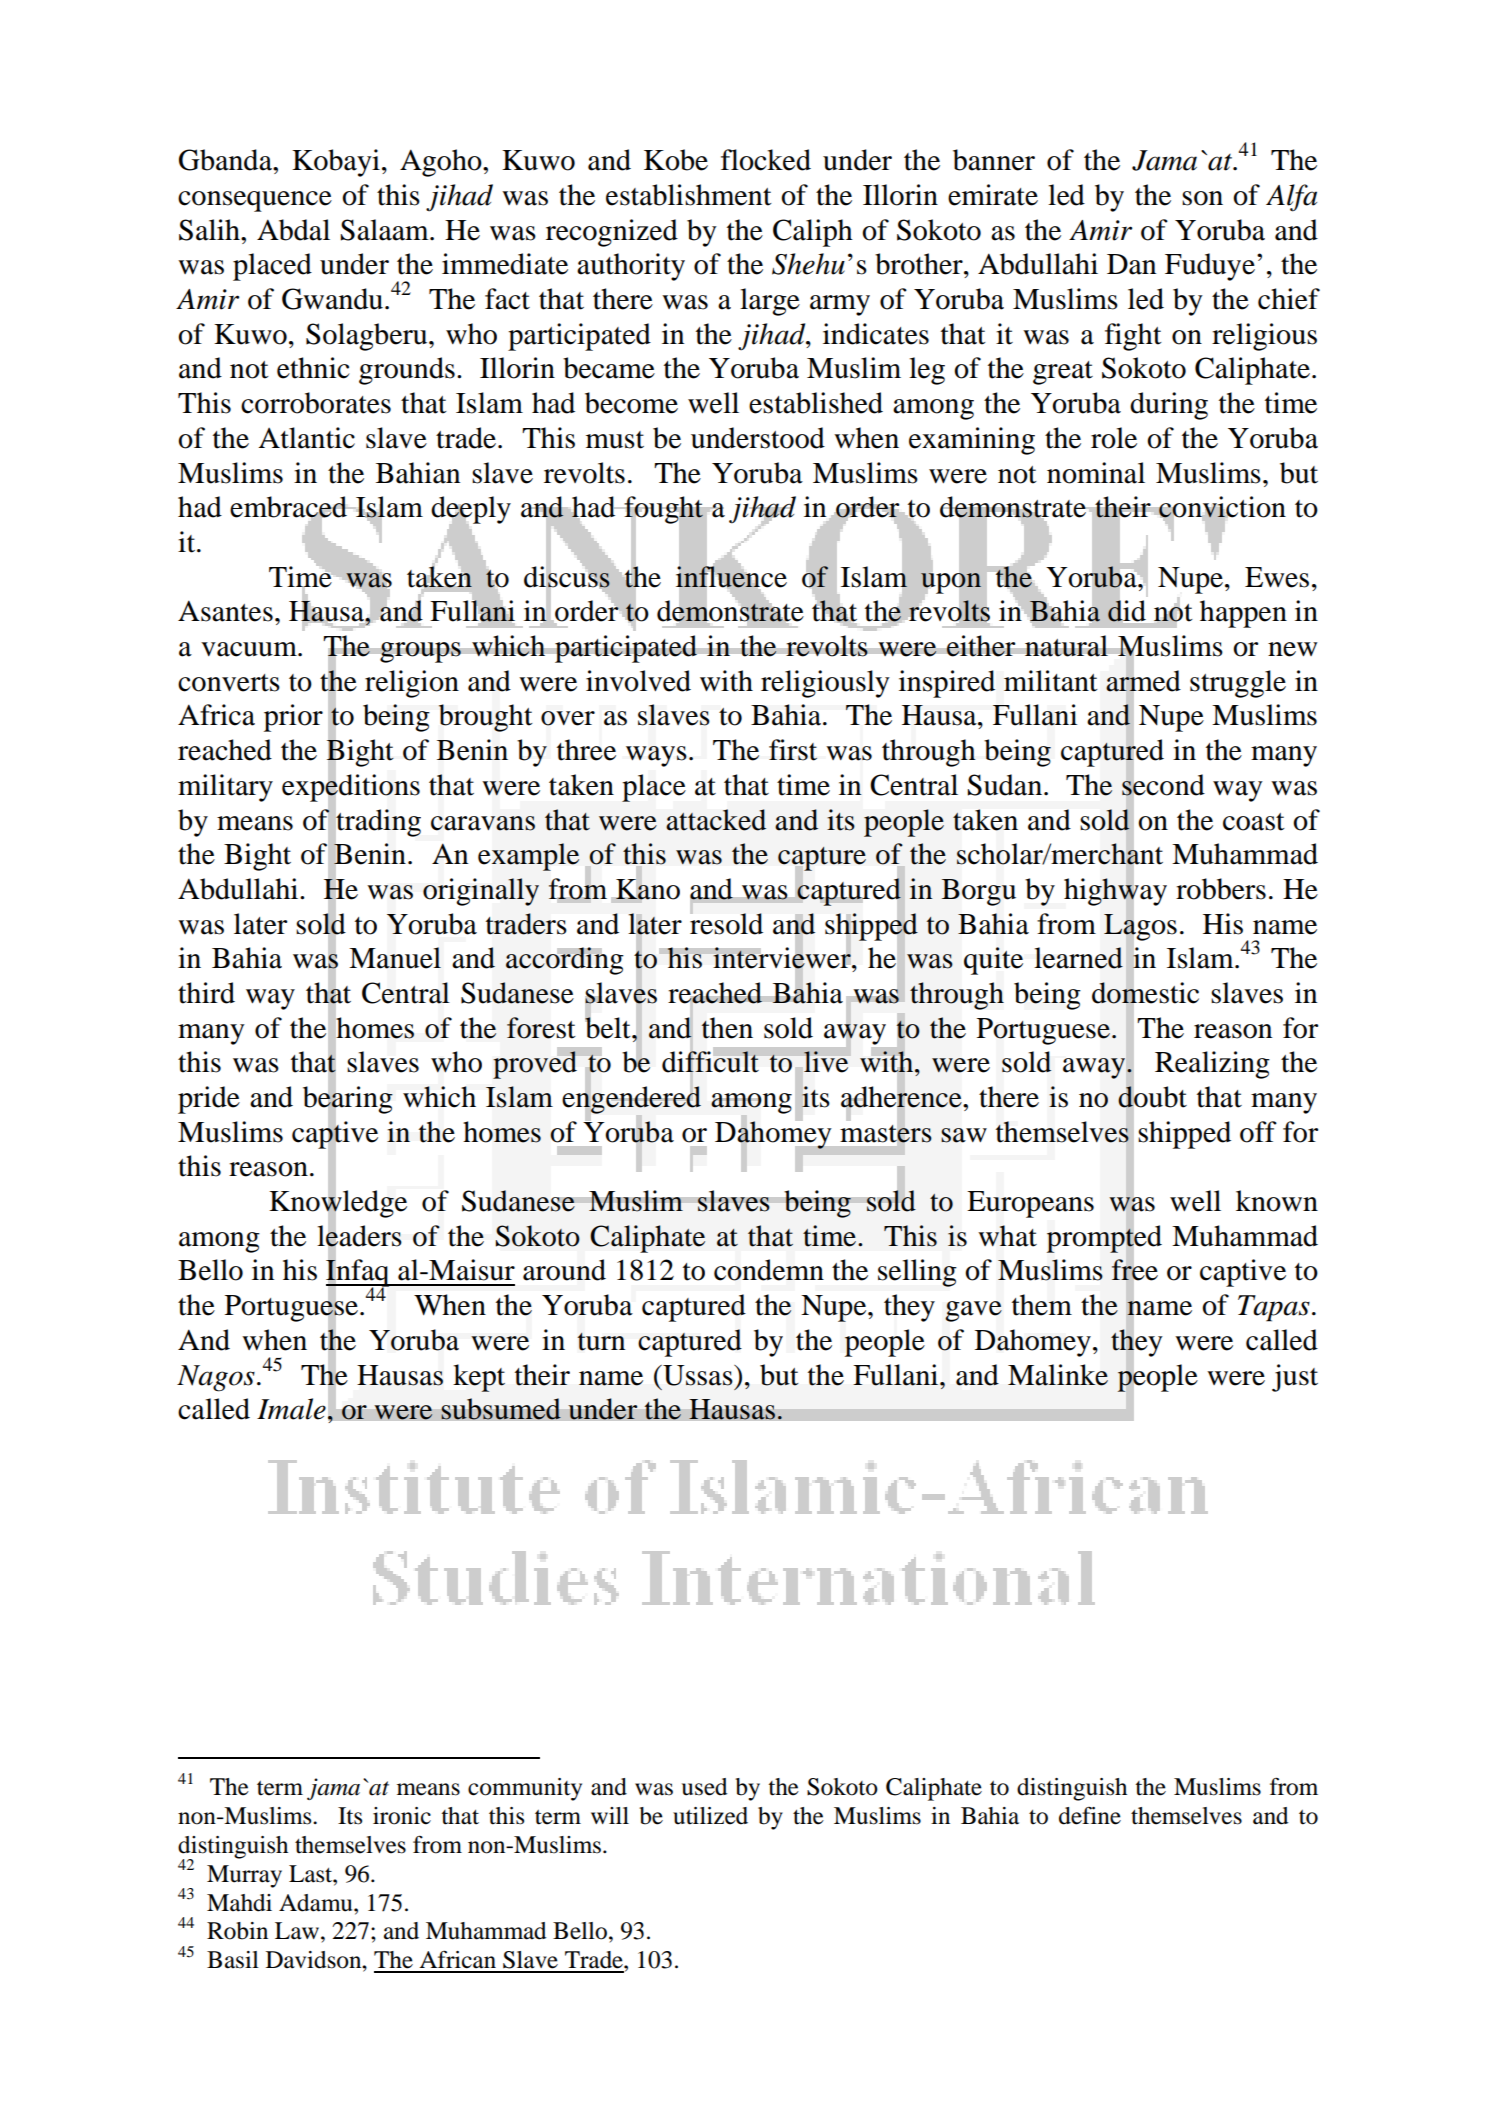 This document has width=1496, height=2117. I want to click on Salaam, so click(386, 230).
